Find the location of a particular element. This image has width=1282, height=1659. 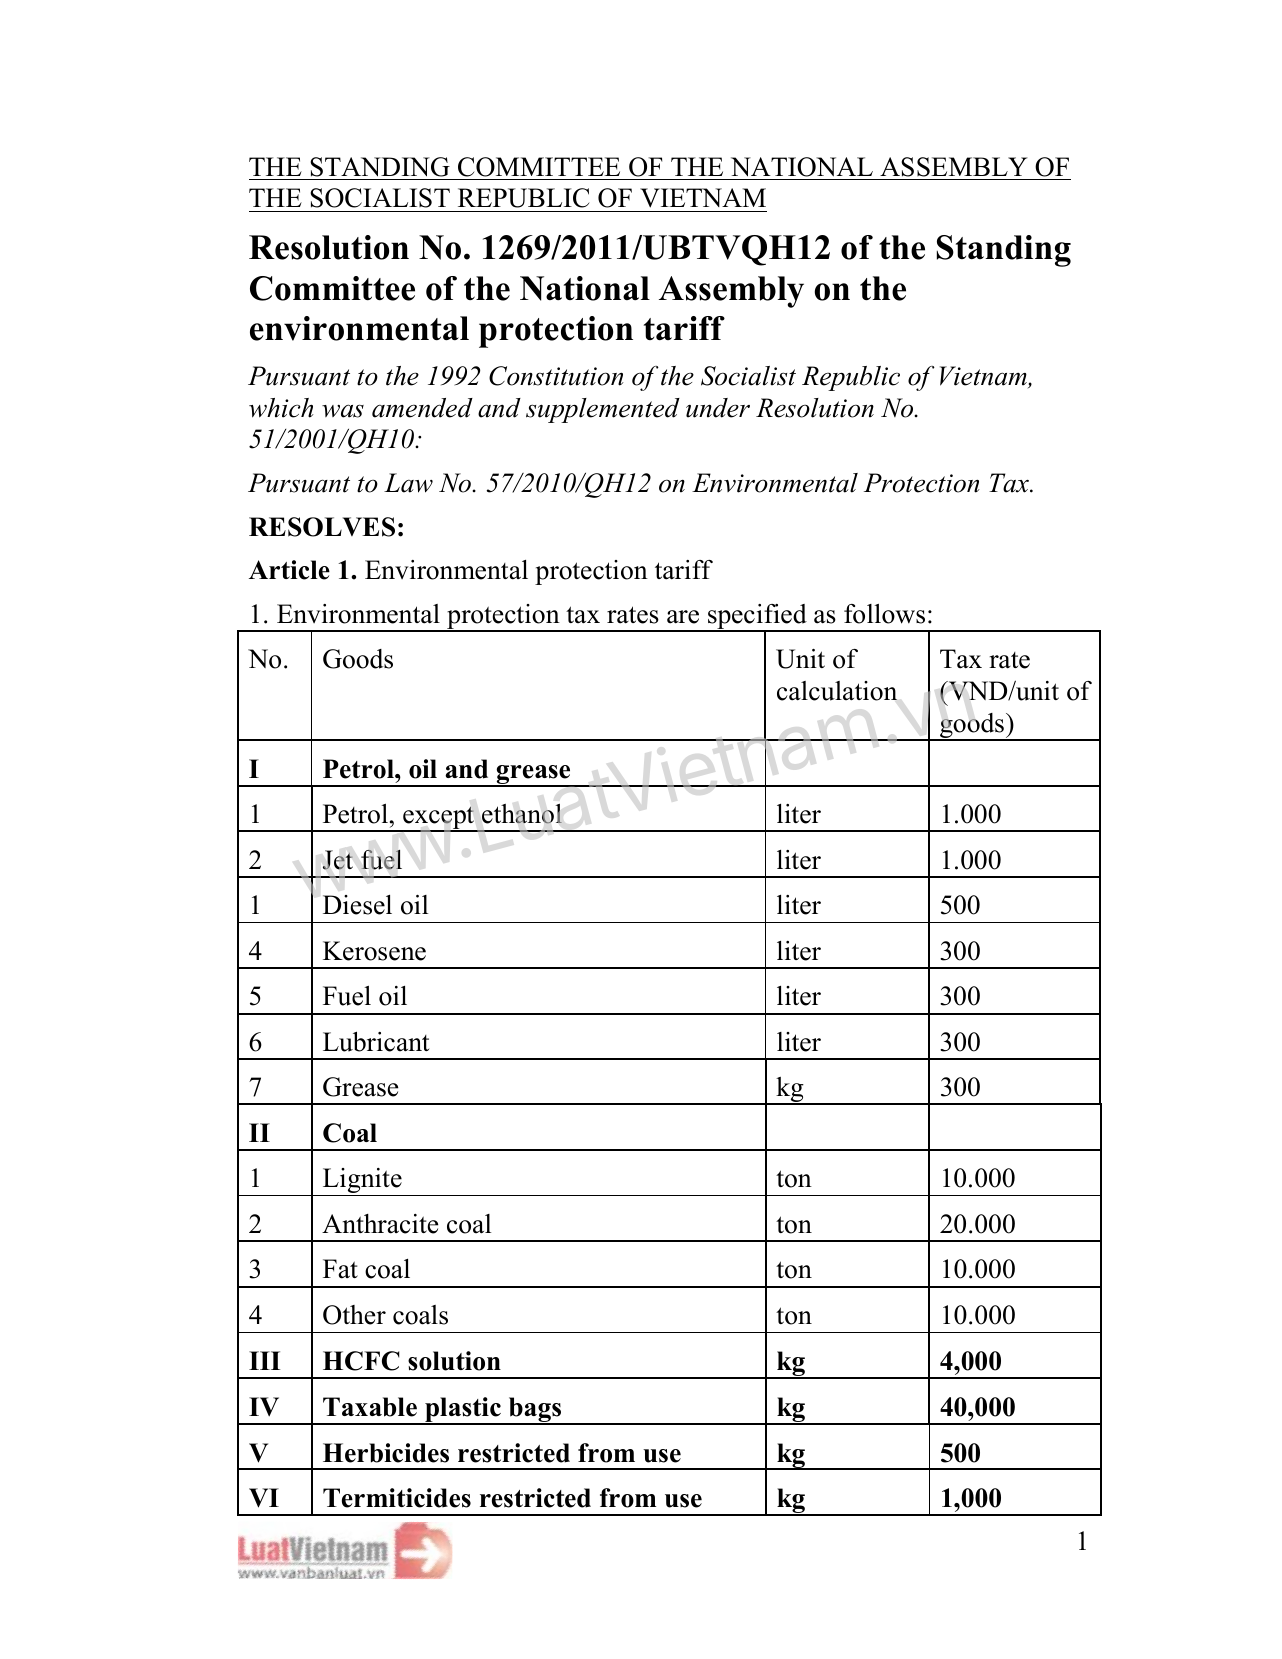

Lignite is located at coordinates (362, 1182).
